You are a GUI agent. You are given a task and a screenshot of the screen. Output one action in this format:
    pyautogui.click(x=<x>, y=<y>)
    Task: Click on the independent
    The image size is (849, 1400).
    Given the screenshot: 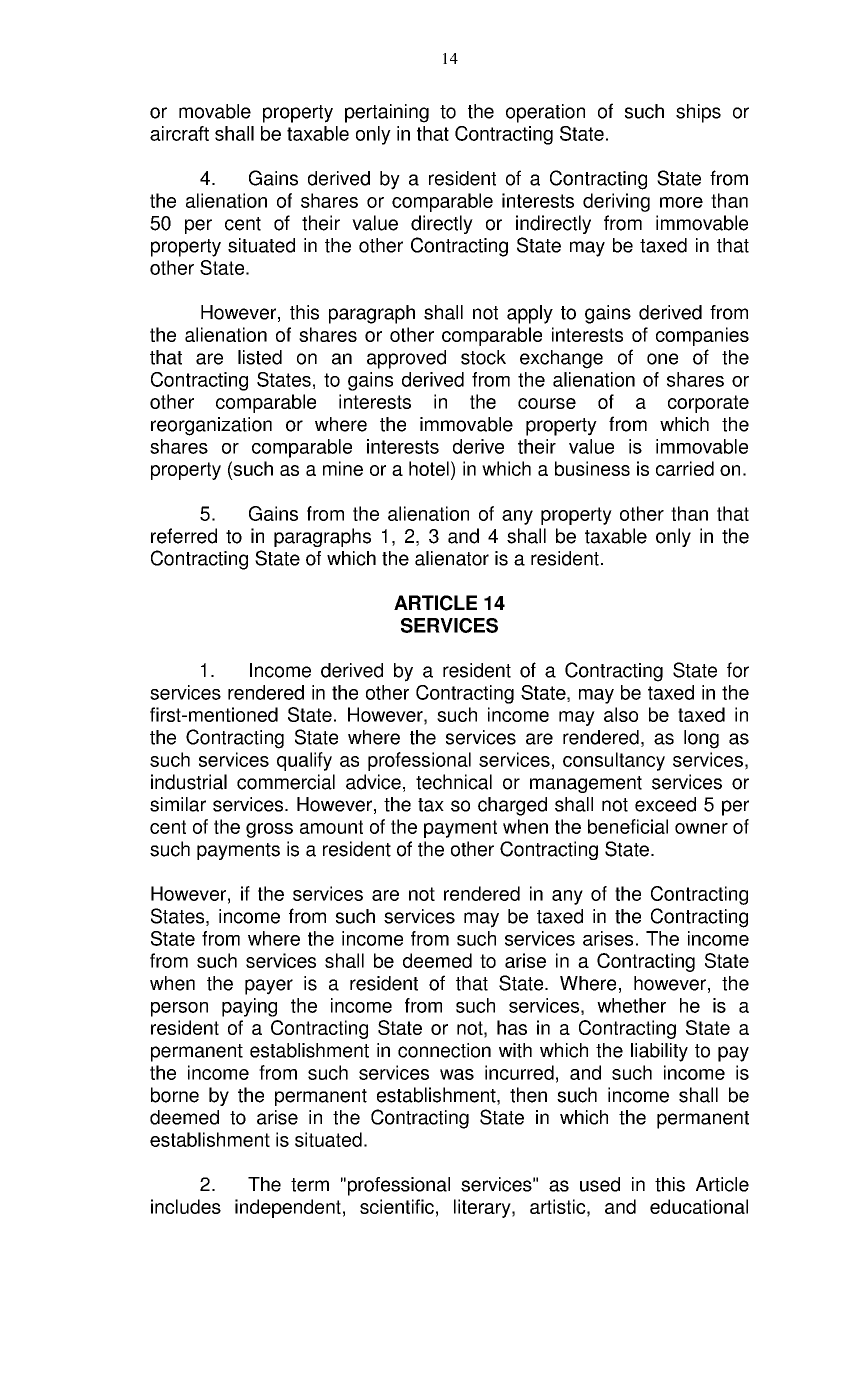 What is the action you would take?
    pyautogui.click(x=288, y=1208)
